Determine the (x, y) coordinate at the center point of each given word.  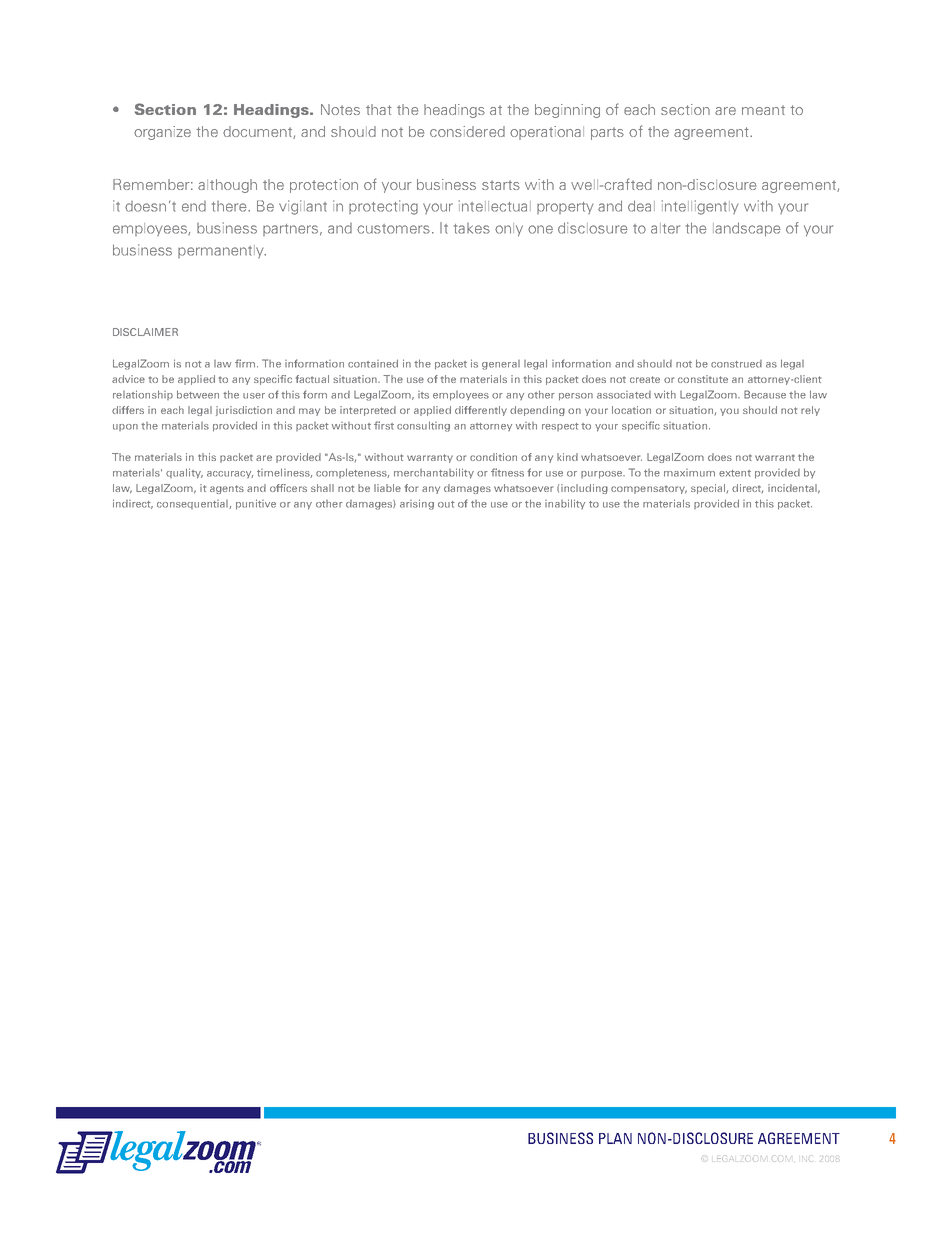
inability (565, 504)
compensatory (649, 489)
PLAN (615, 1138)
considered (467, 131)
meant (763, 110)
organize (162, 133)
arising (417, 504)
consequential (193, 504)
